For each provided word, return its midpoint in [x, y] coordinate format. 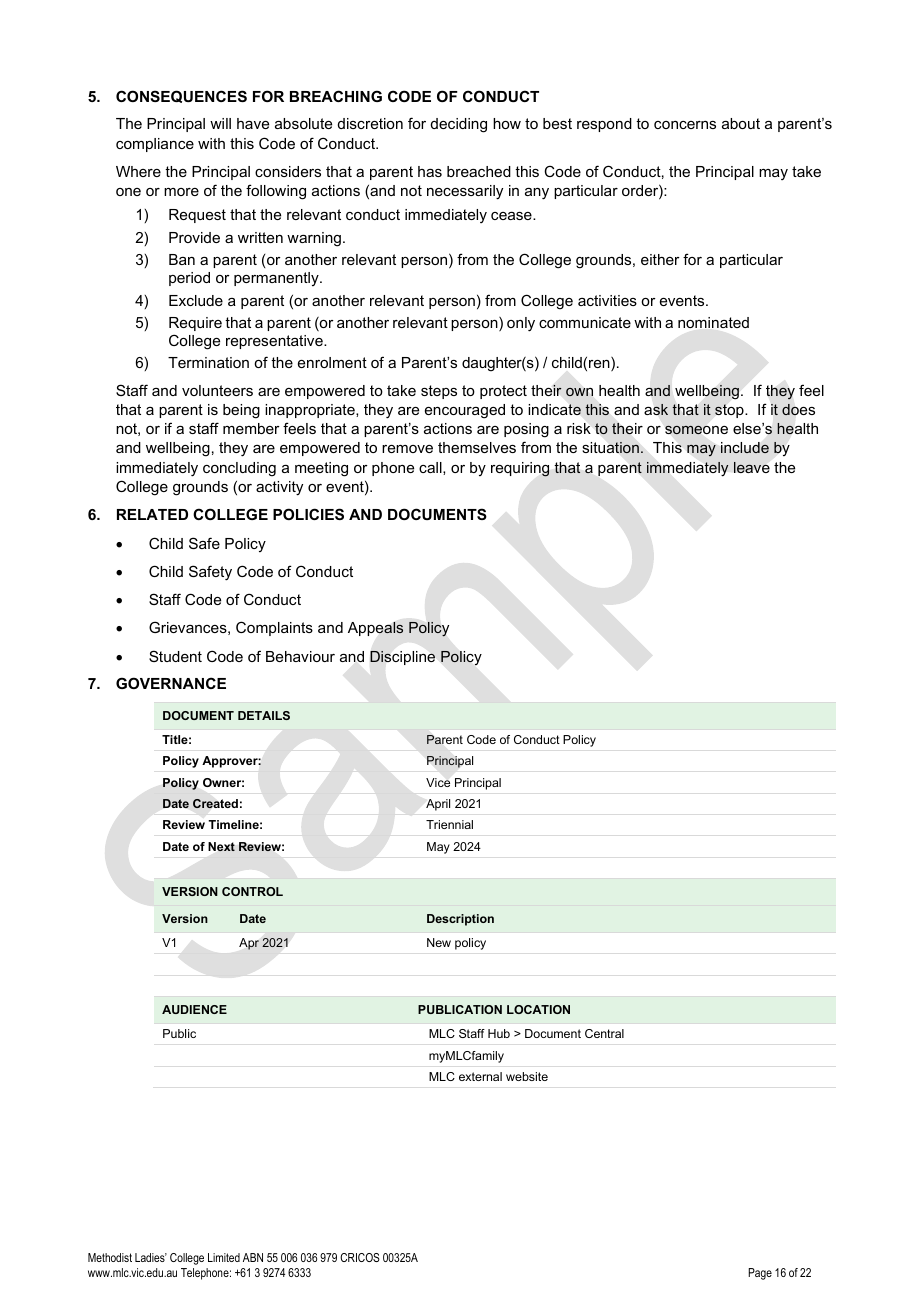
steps [439, 392]
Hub [499, 1033]
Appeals [376, 629]
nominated [713, 322]
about [741, 123]
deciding [459, 125]
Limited [224, 1257]
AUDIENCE [194, 1009]
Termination [208, 362]
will [220, 123]
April [438, 805]
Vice [438, 782]
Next [221, 847]
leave [752, 467]
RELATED [152, 514]
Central [604, 1033]
